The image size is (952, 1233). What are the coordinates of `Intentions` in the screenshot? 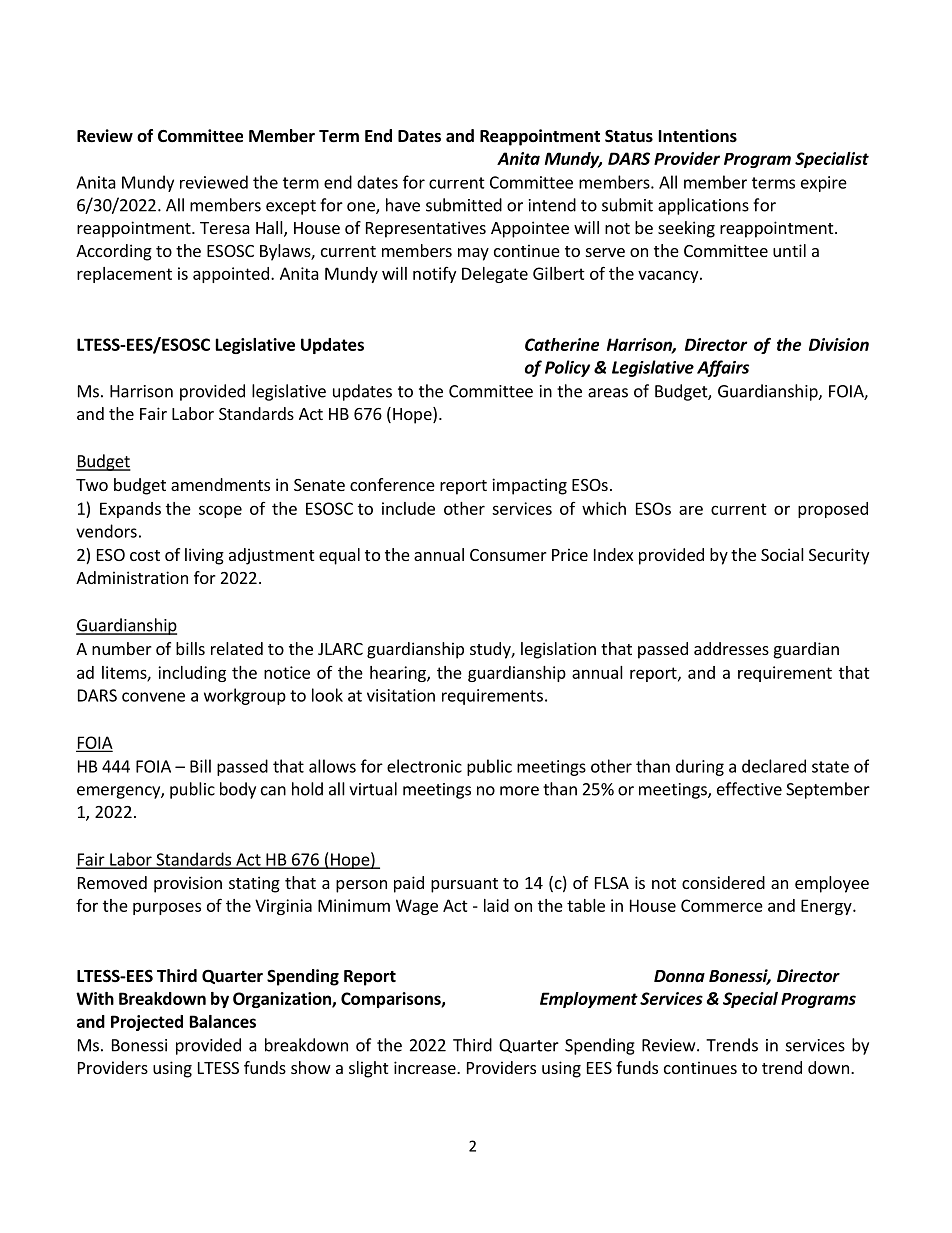 It's located at (698, 136).
